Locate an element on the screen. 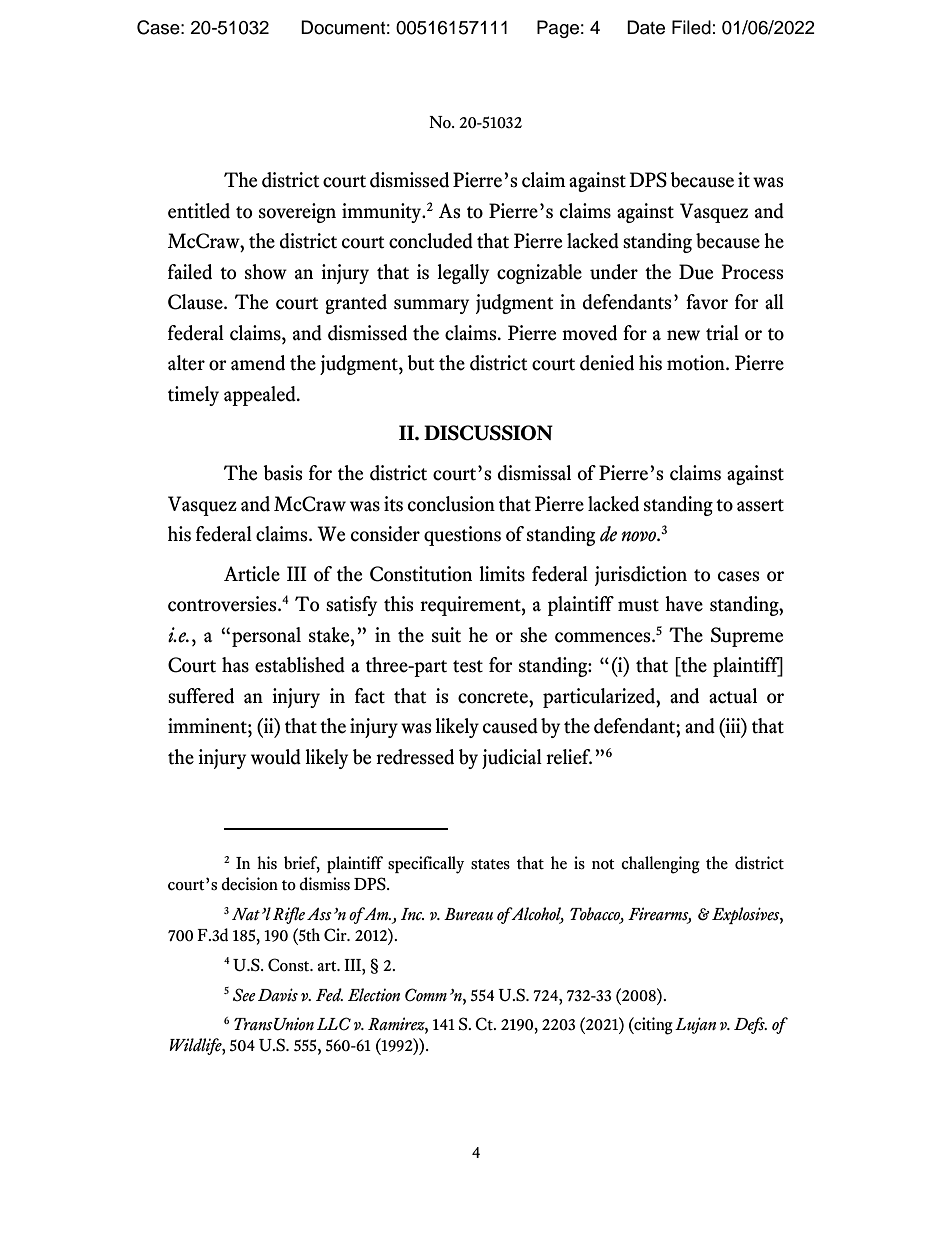 The height and width of the screenshot is (1233, 952). actual is located at coordinates (733, 696).
